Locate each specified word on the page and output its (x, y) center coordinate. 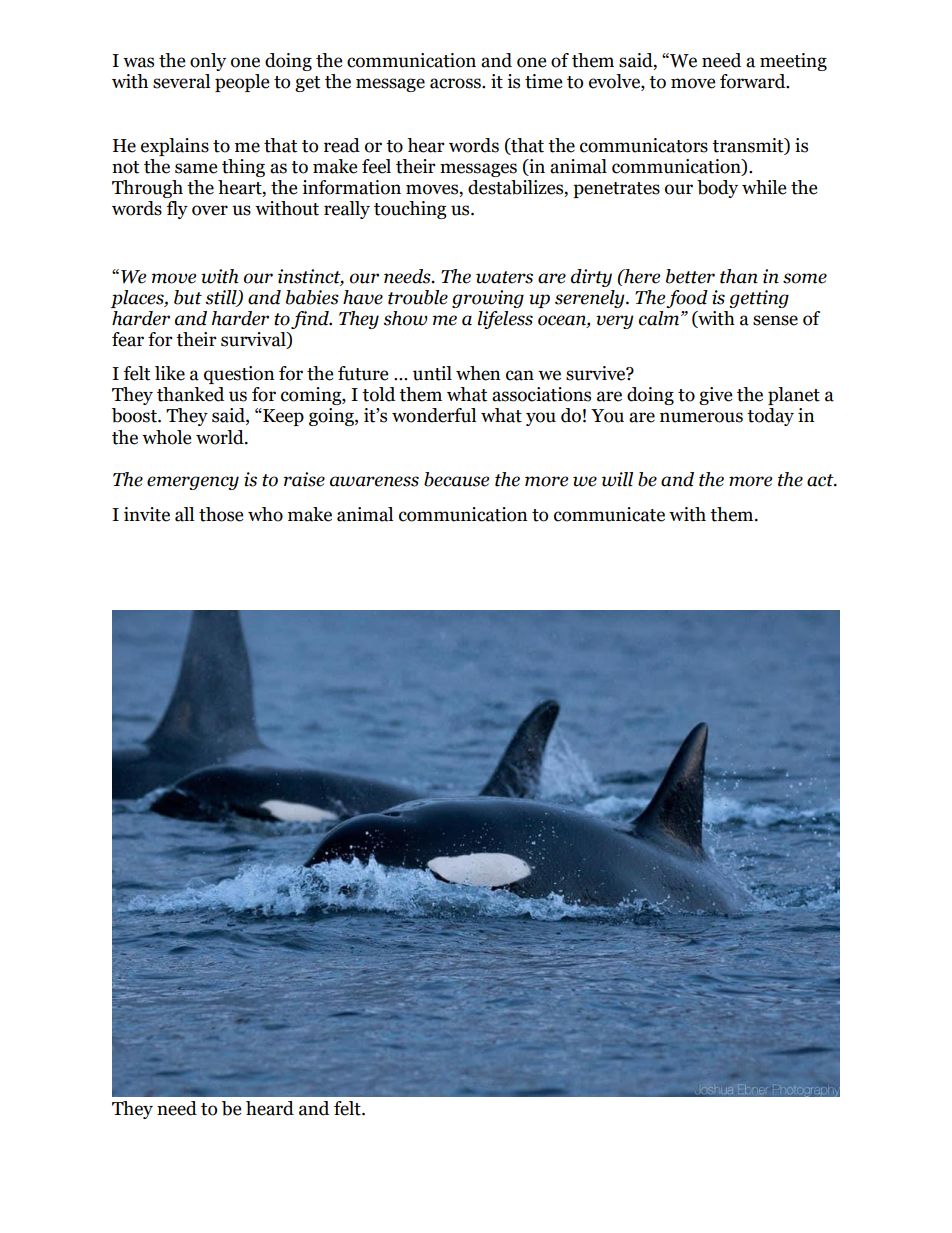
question (239, 375)
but (188, 297)
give (715, 396)
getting (759, 299)
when (478, 373)
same (196, 168)
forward (754, 81)
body (717, 189)
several (181, 81)
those (221, 514)
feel (376, 166)
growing (488, 299)
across (456, 83)
